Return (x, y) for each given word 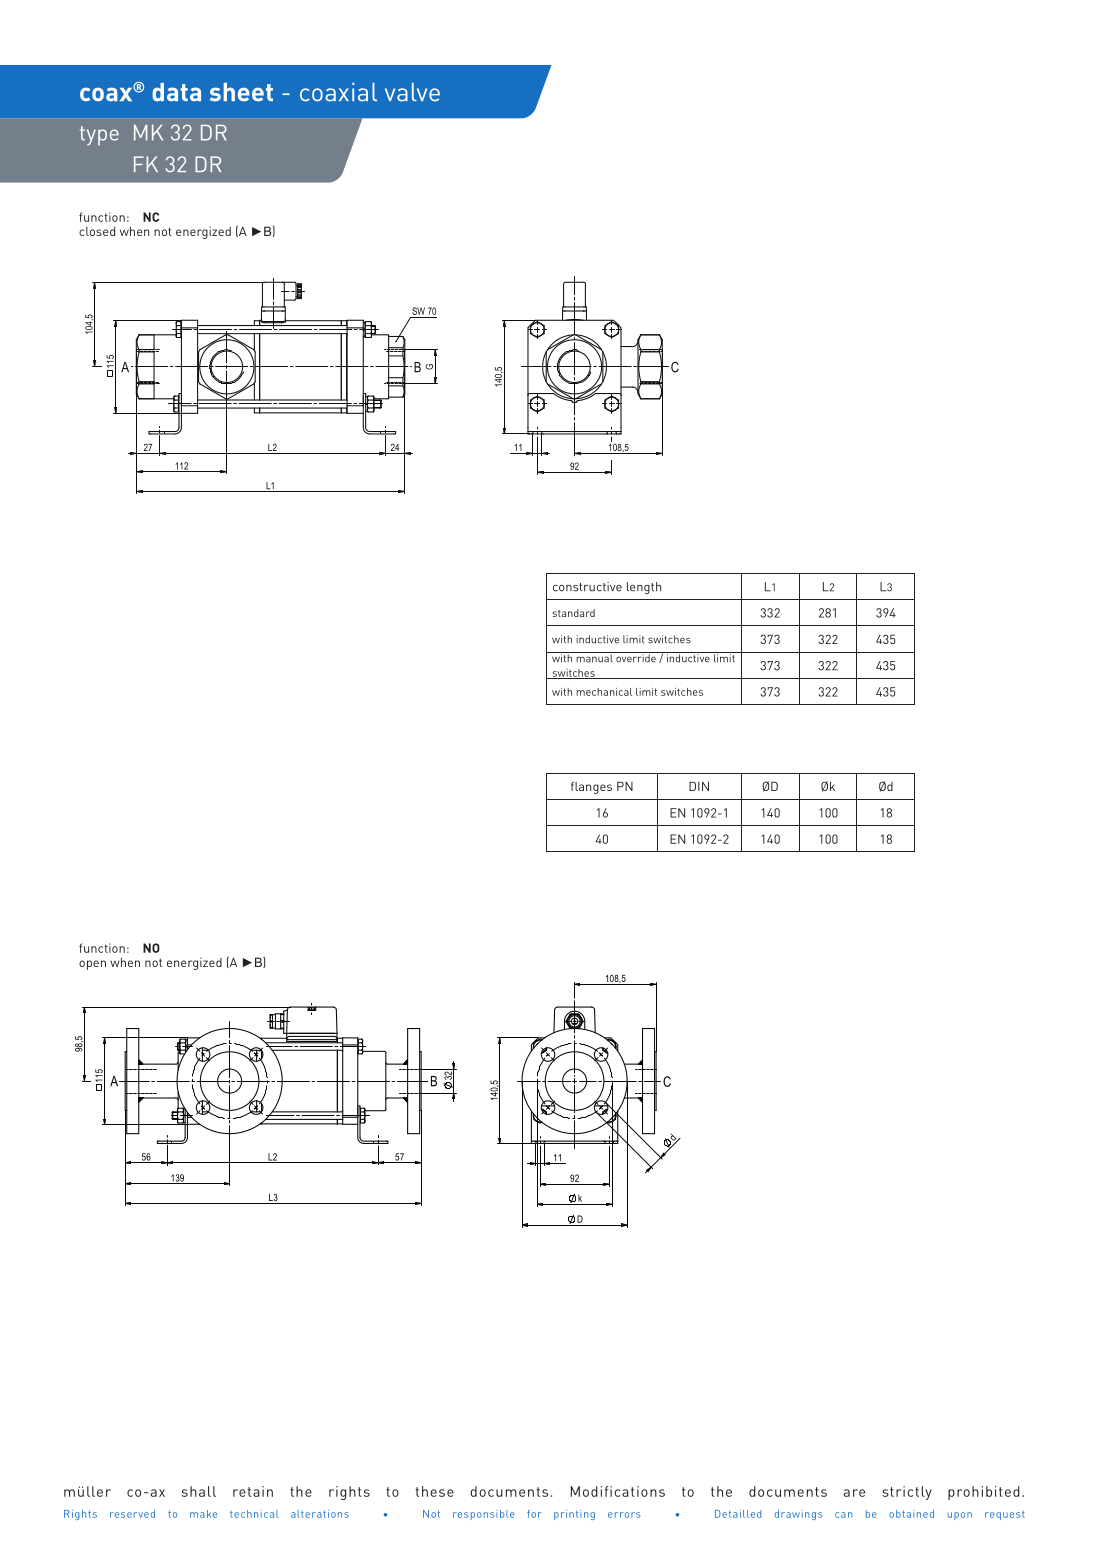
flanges (591, 788)
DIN (699, 786)
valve (412, 92)
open (92, 965)
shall (199, 1491)
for (534, 1514)
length (644, 588)
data (176, 92)
